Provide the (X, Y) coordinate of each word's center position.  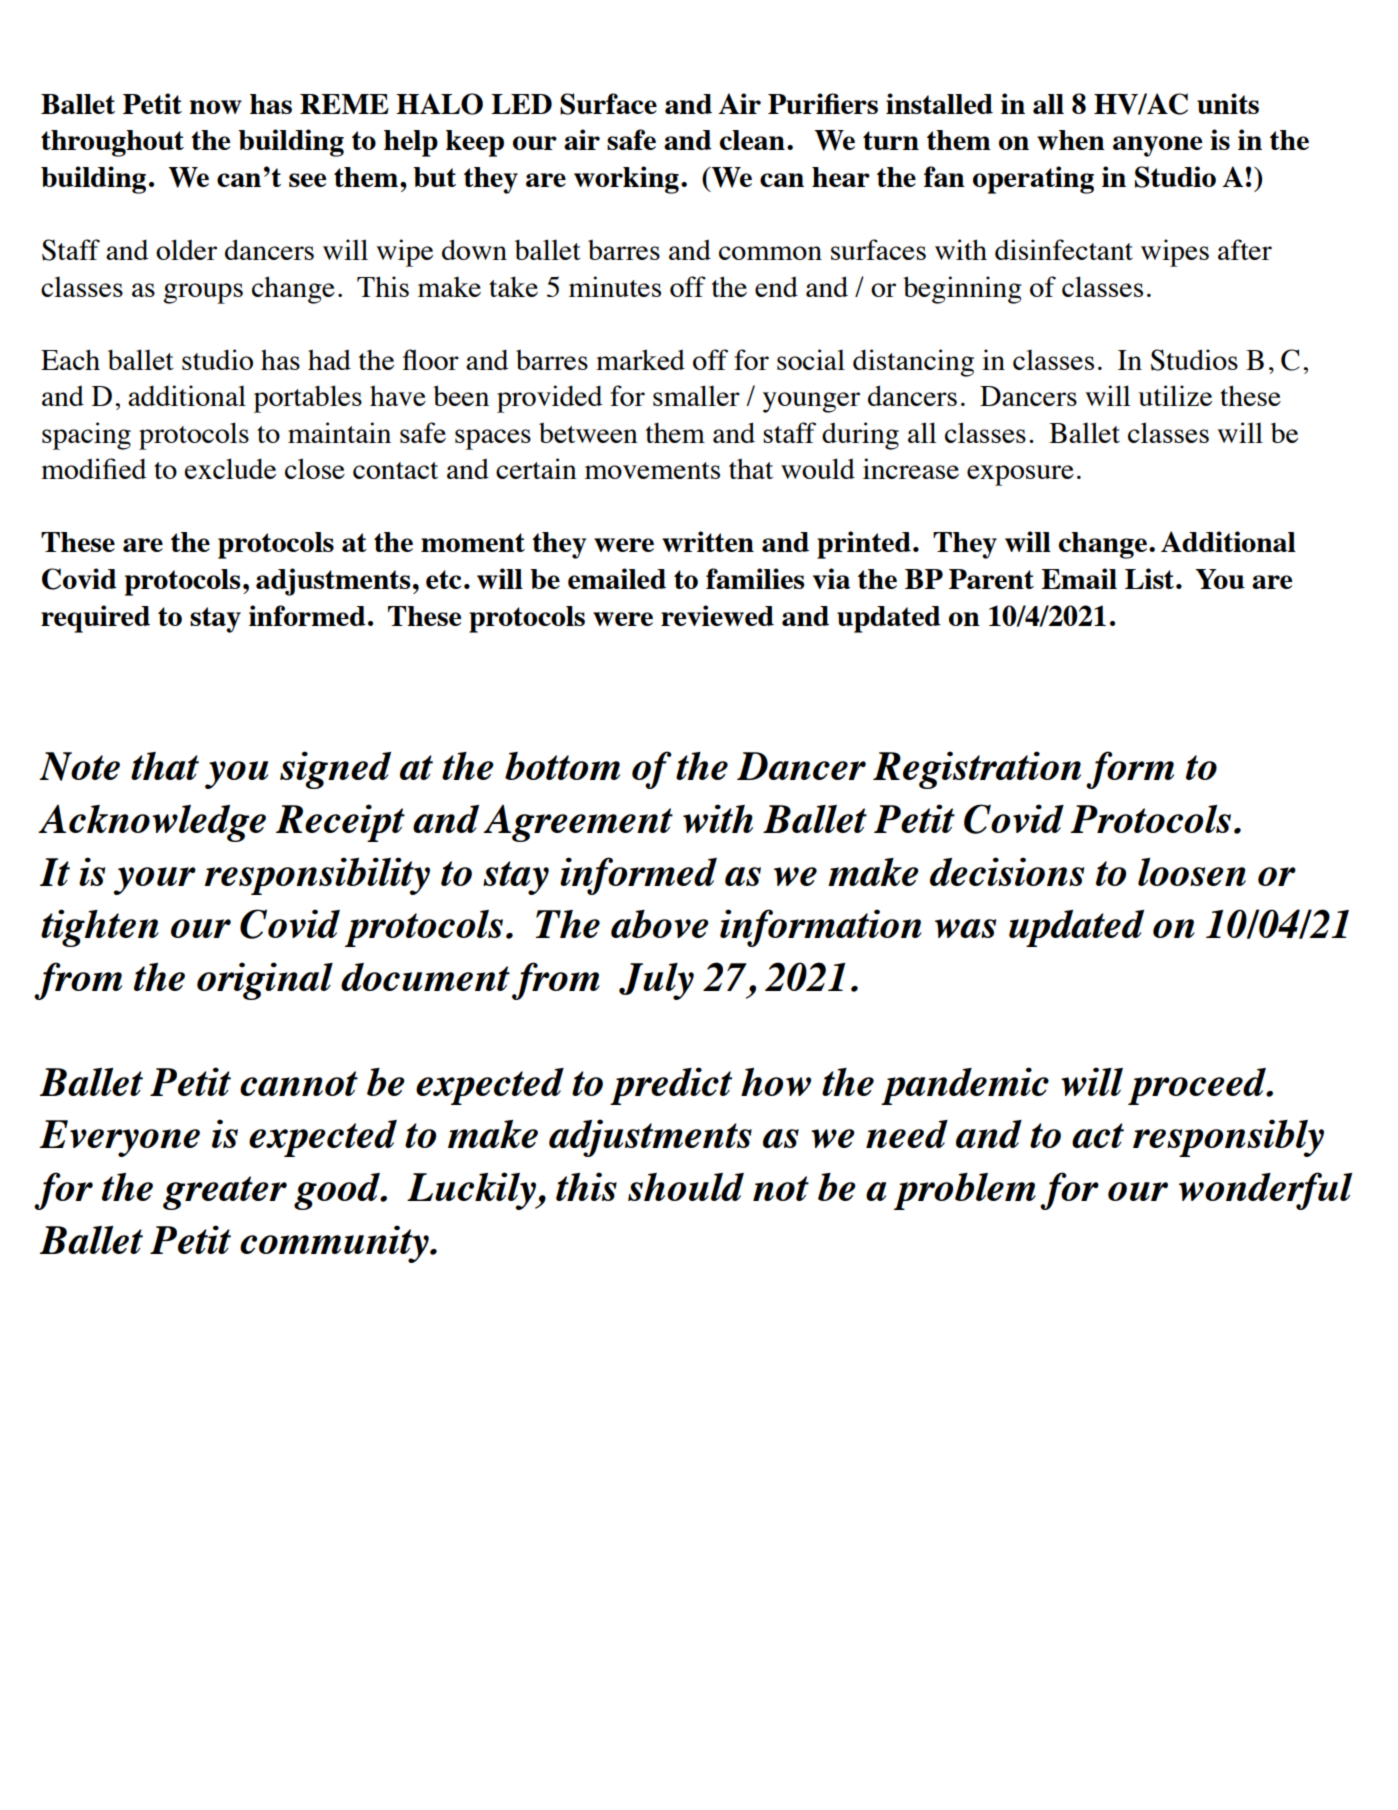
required (95, 619)
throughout (112, 143)
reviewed (717, 615)
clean (752, 140)
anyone (1157, 146)
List (1149, 578)
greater (225, 1193)
